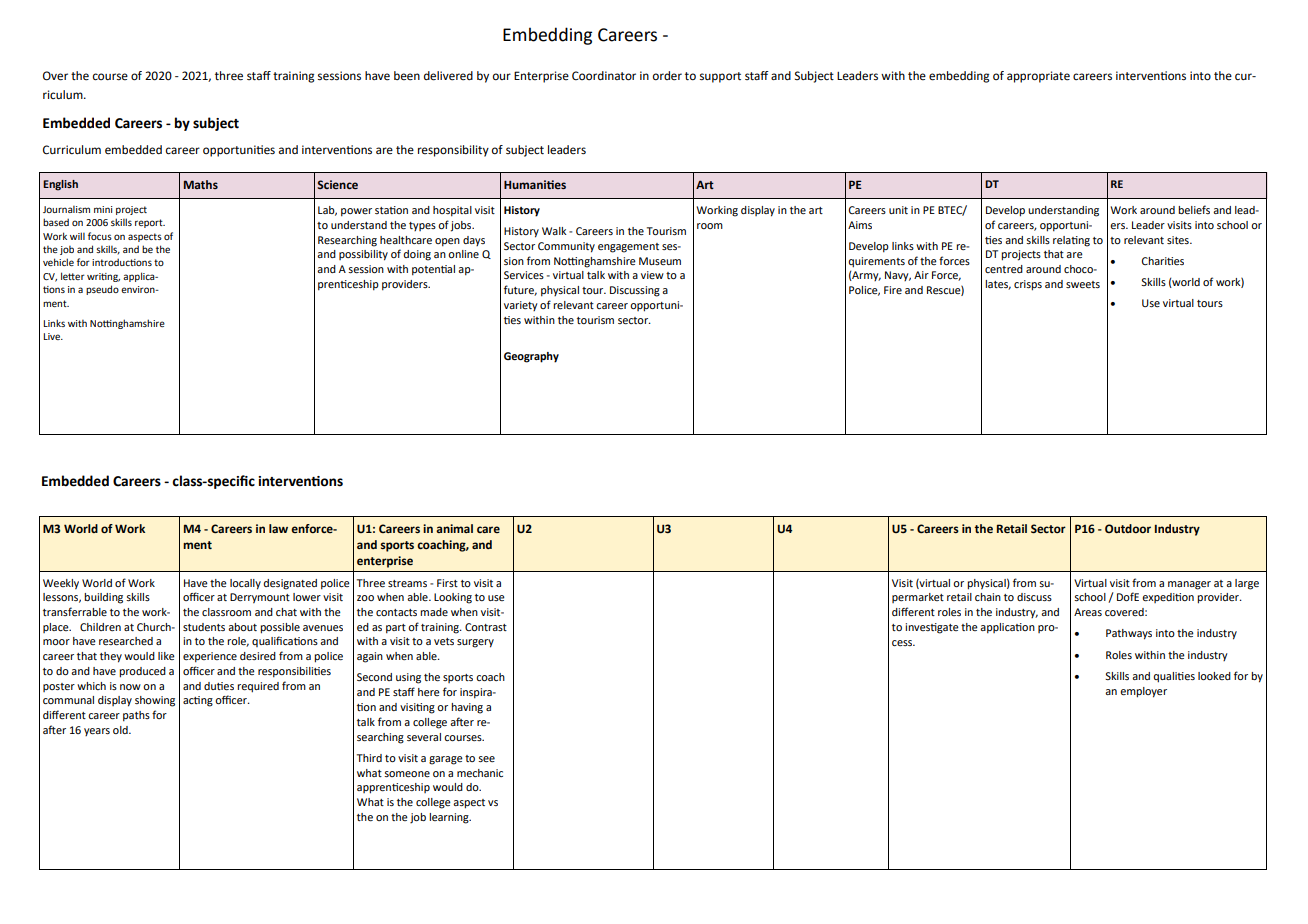 This screenshot has height=924, width=1308. Describe the element at coordinates (486, 627) in the screenshot. I see `Contrast` at that location.
